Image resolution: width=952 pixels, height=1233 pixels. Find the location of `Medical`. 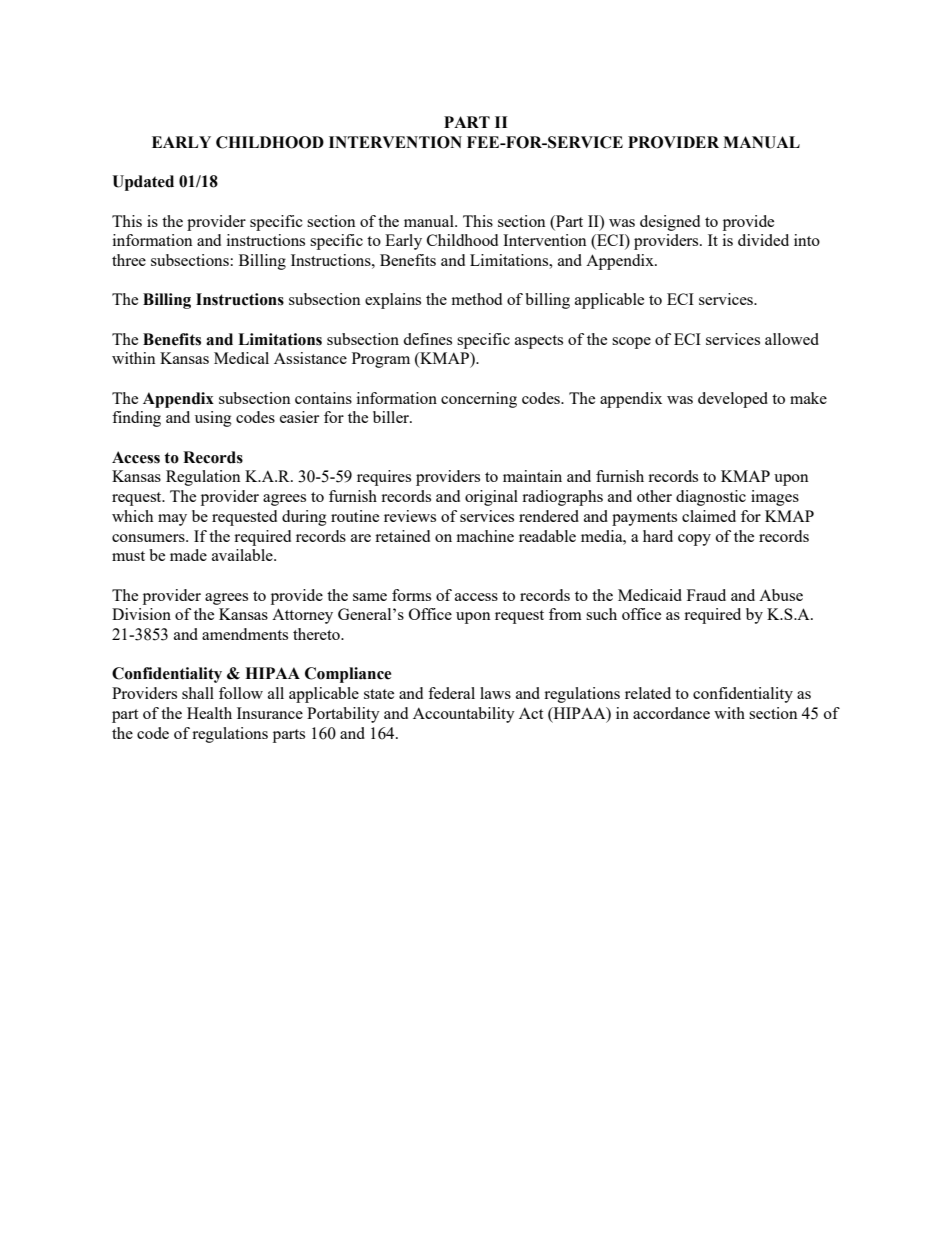

Medical is located at coordinates (241, 358).
